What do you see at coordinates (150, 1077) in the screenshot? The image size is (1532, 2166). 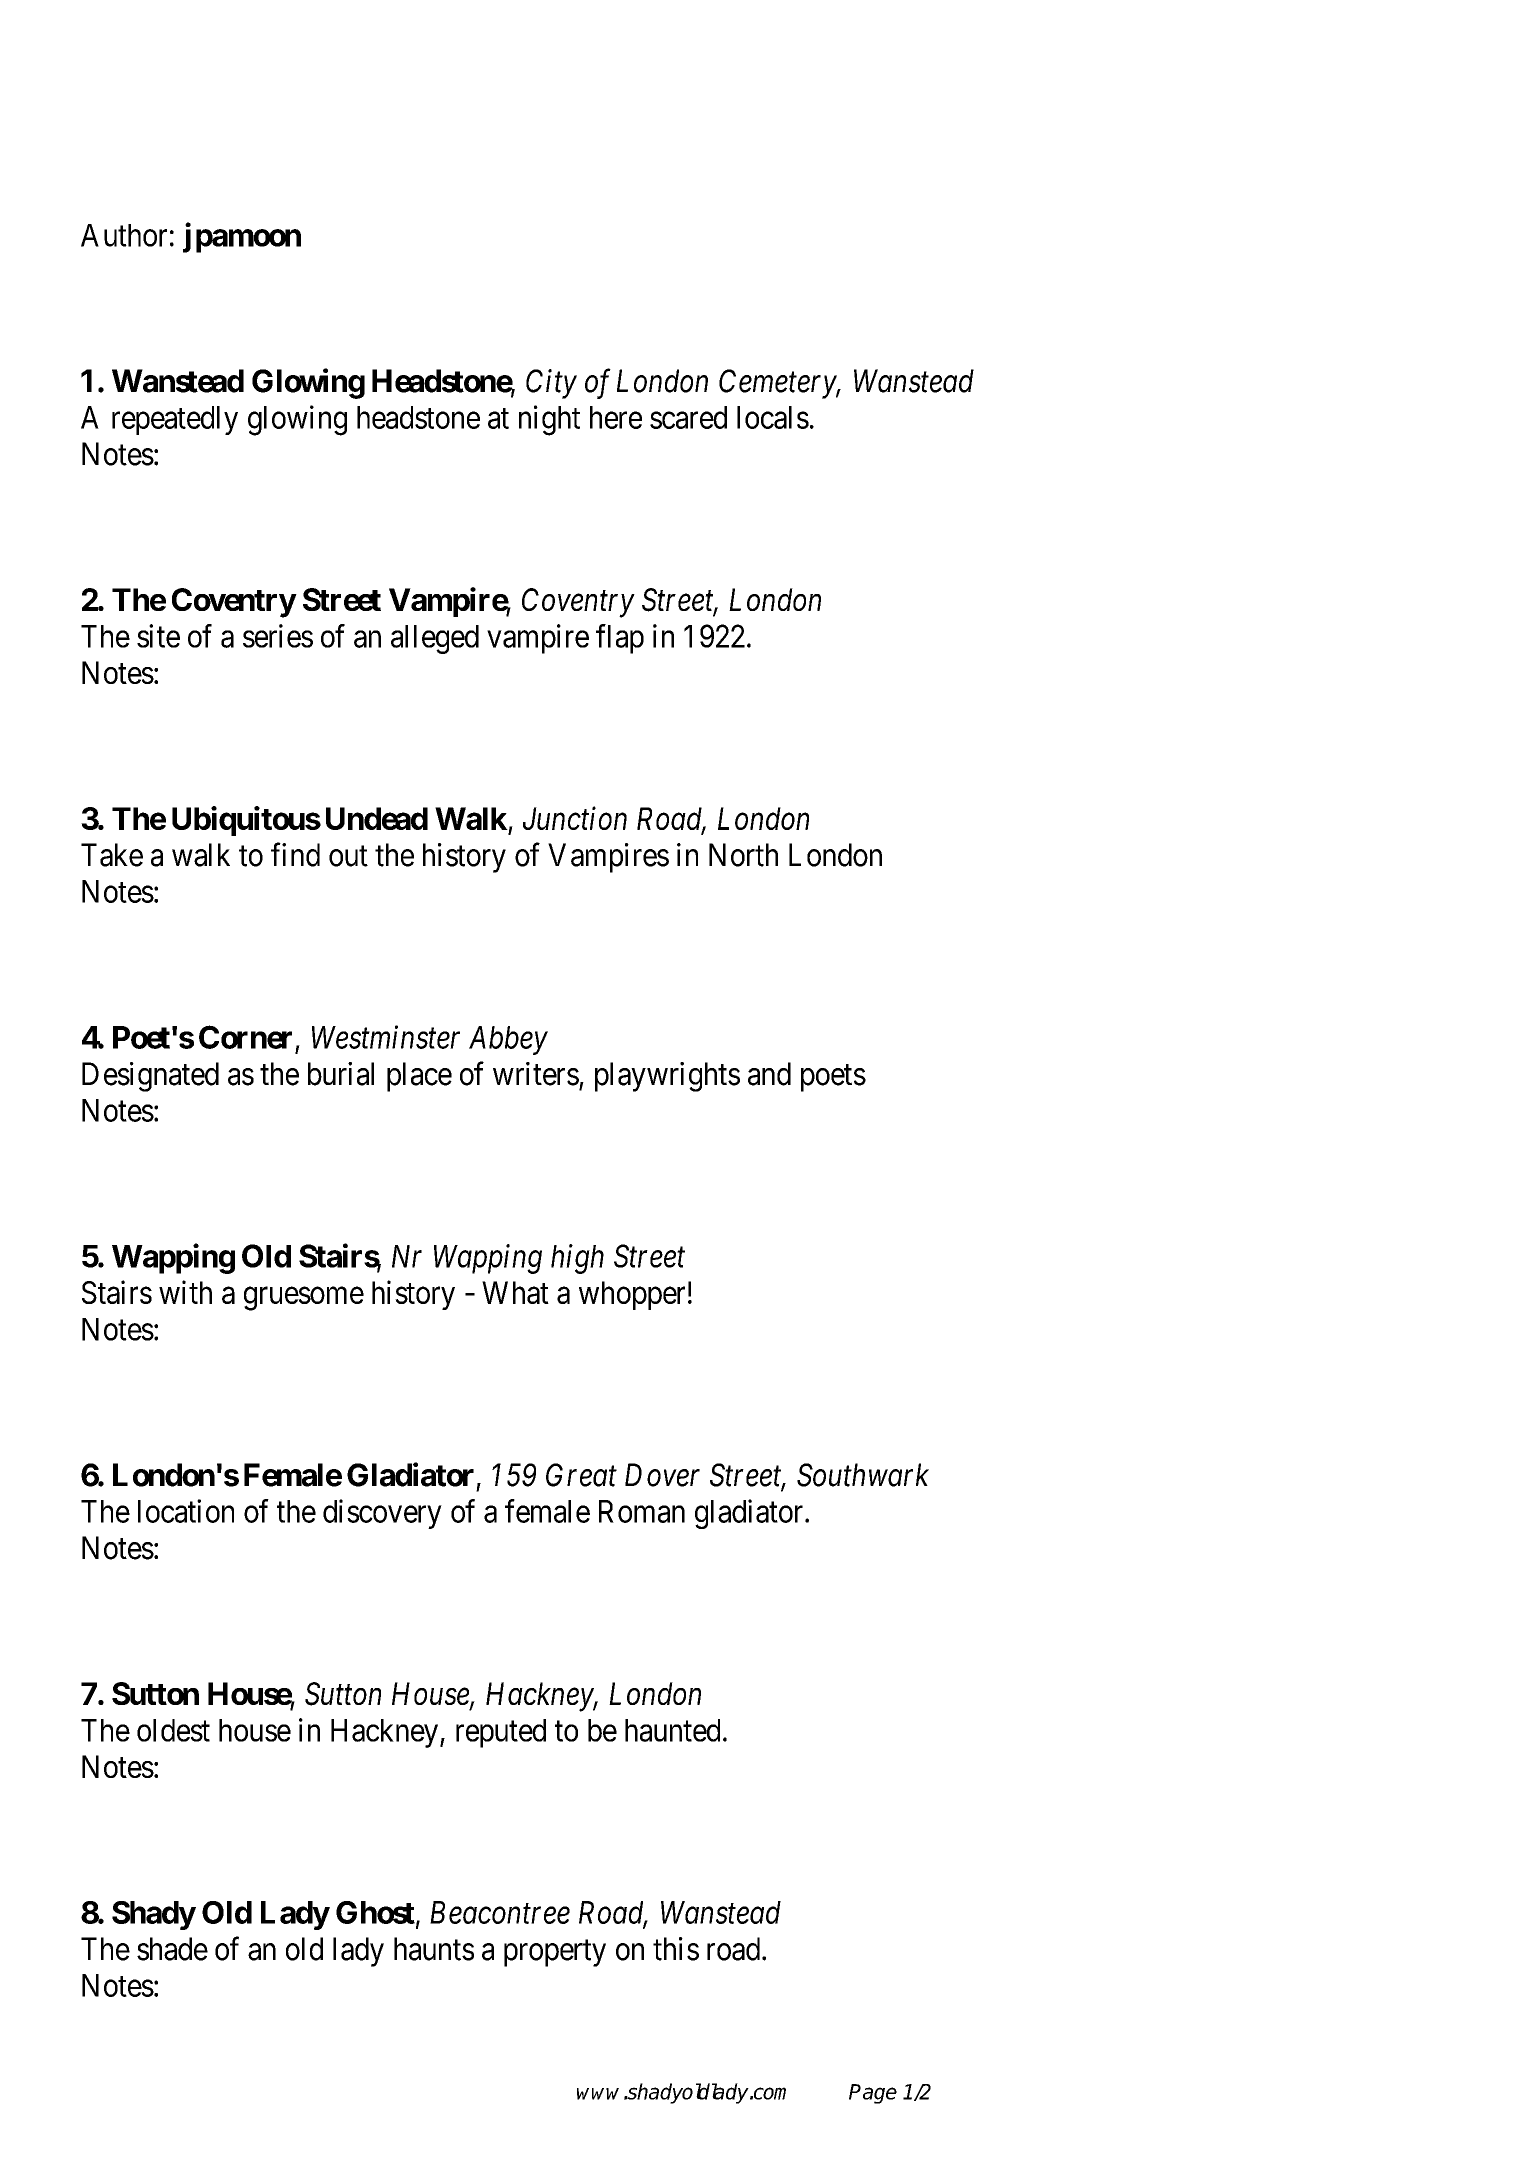 I see `Designated` at bounding box center [150, 1077].
